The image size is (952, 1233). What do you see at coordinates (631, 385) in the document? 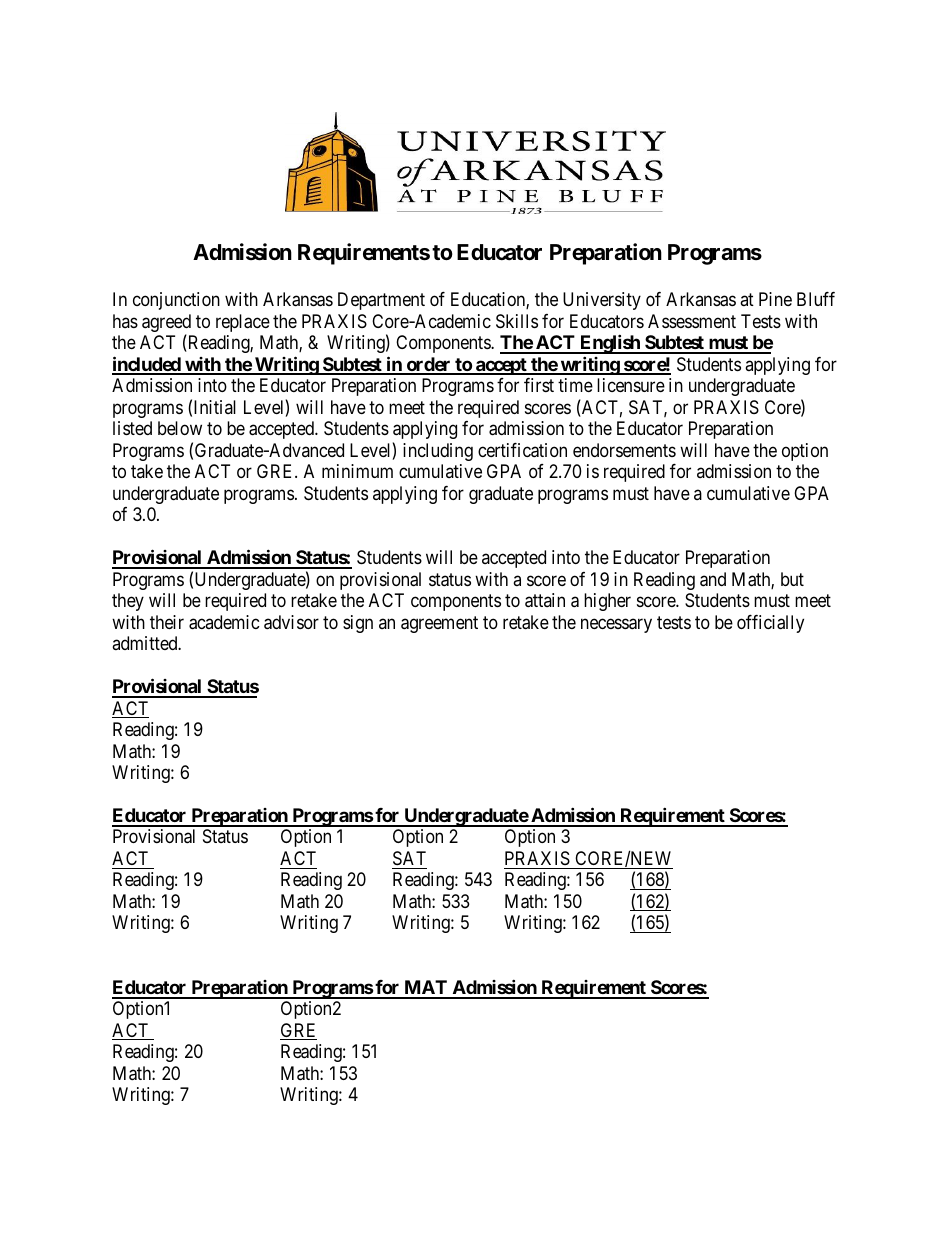
I see `licensure` at bounding box center [631, 385].
